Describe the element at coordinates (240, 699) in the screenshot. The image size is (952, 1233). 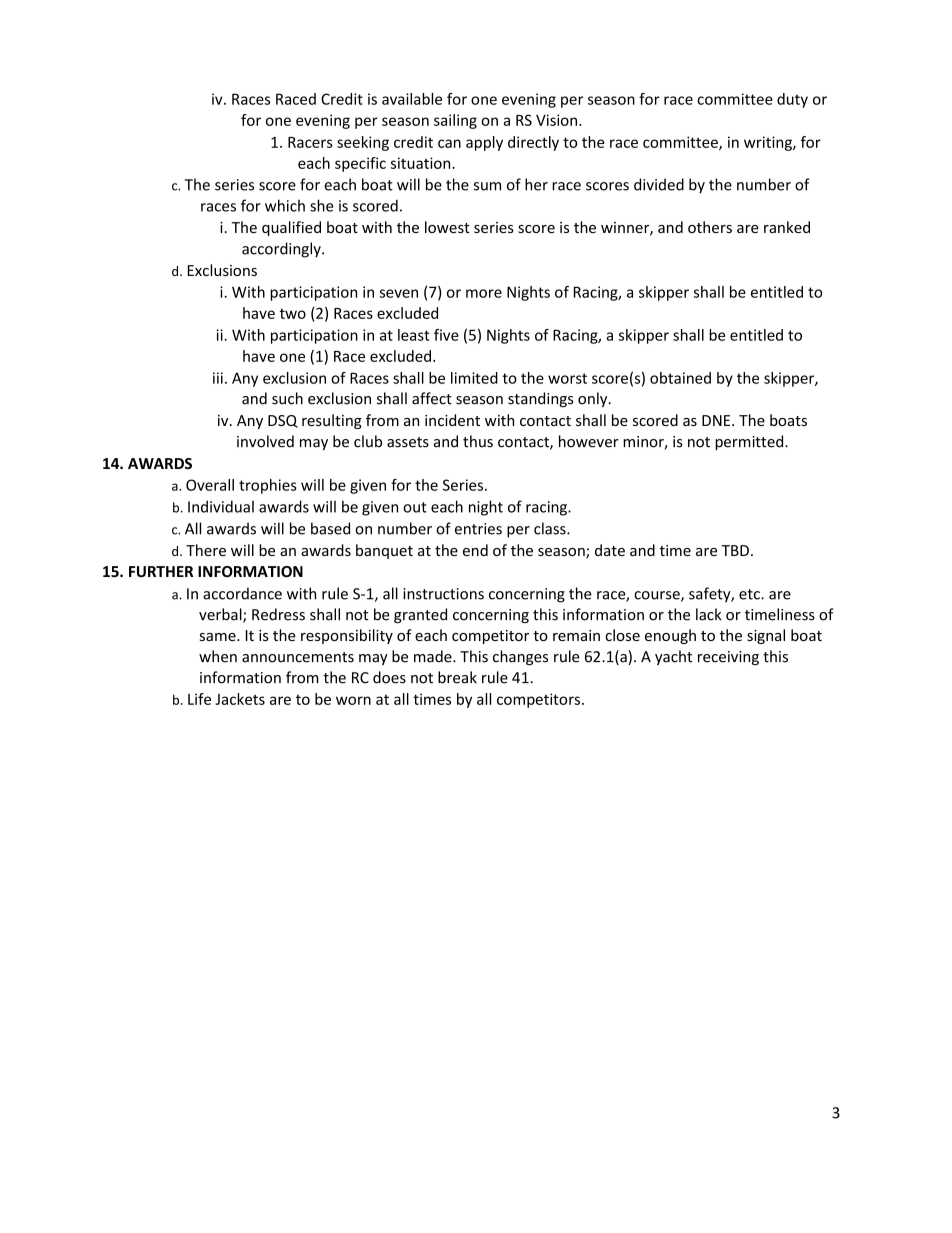
I see `Jackets` at that location.
